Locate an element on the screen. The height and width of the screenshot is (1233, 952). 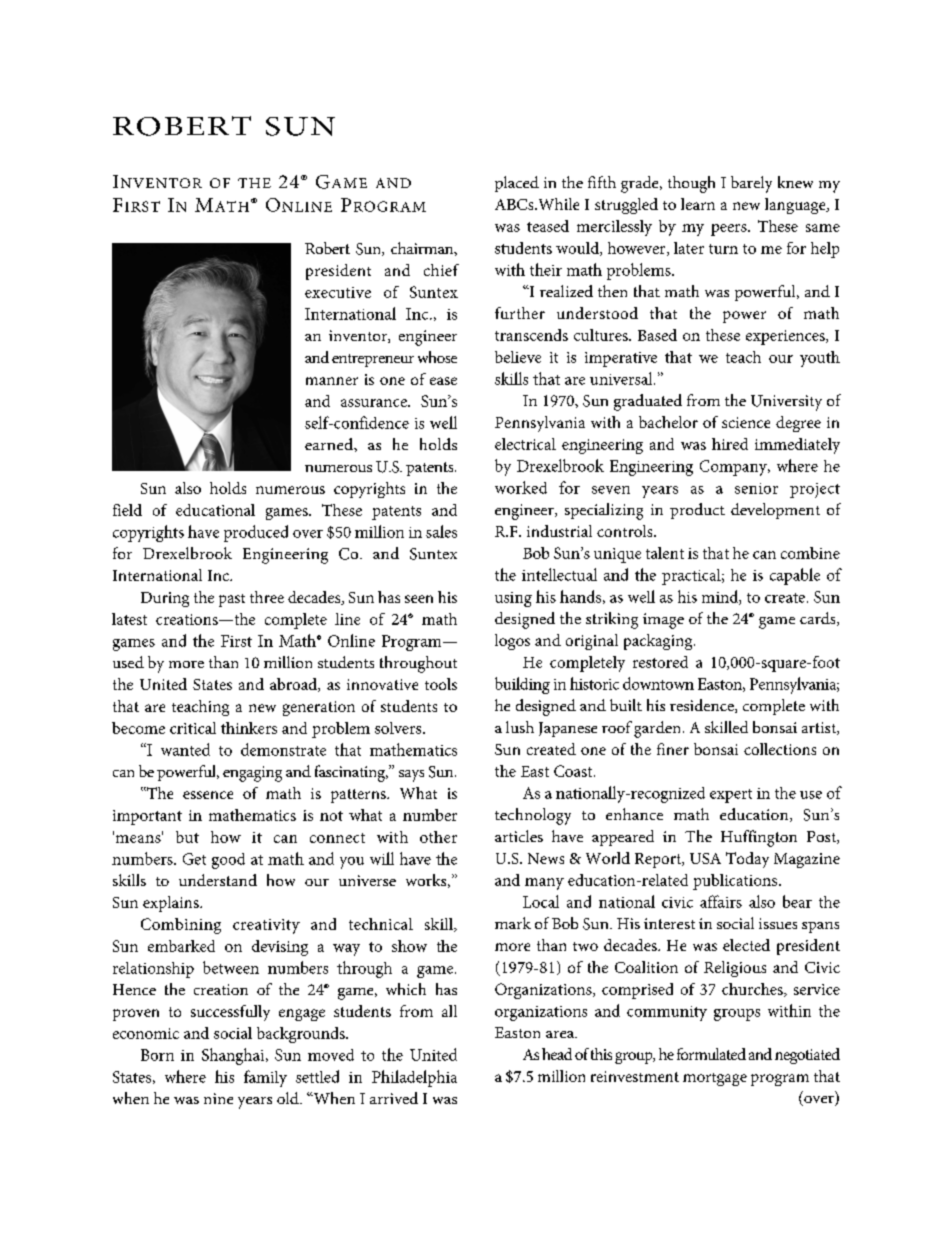
logos is located at coordinates (512, 642).
